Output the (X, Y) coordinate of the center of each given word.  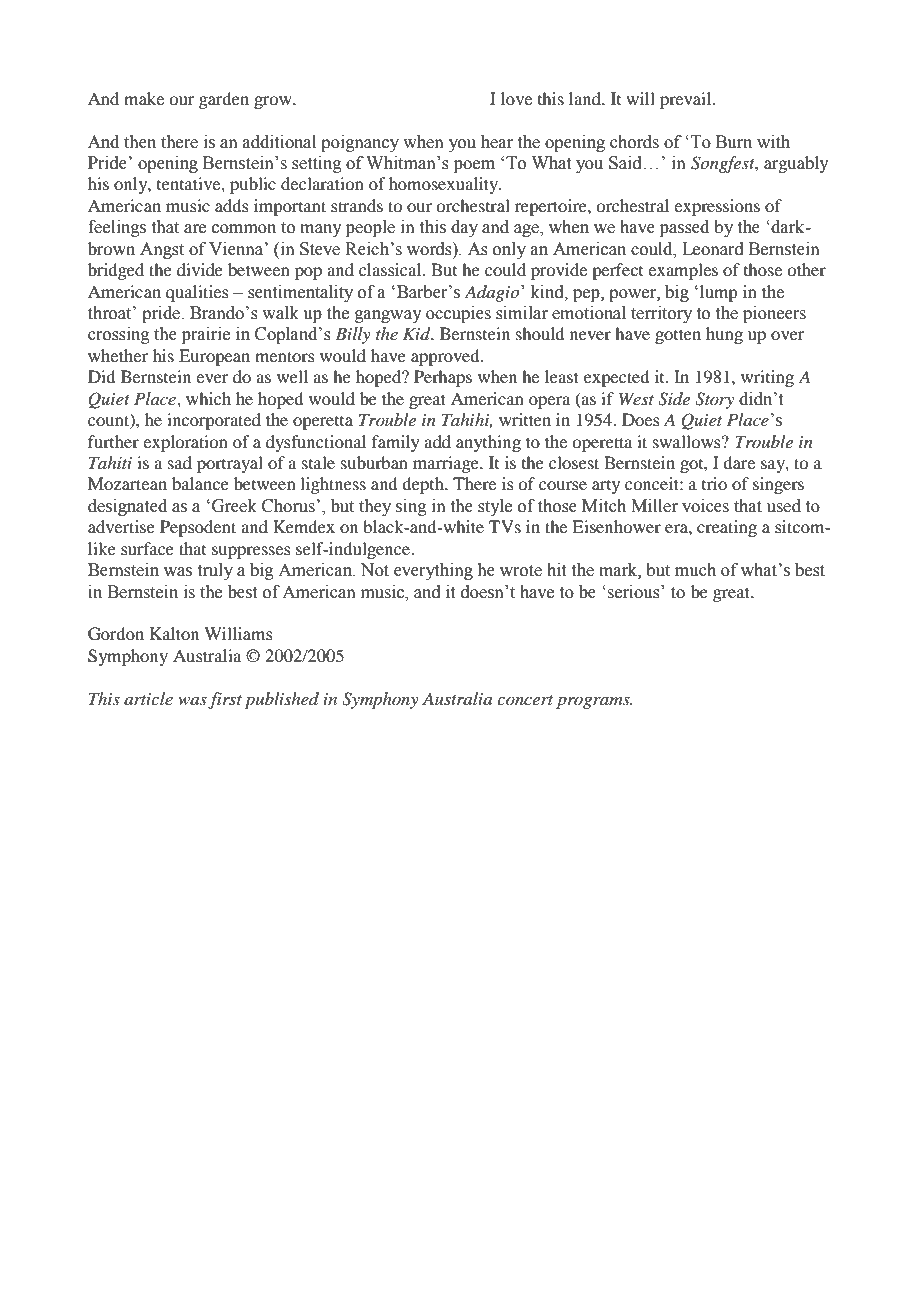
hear (497, 142)
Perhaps (443, 378)
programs (594, 703)
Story (714, 400)
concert (525, 700)
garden (224, 100)
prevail (687, 100)
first (225, 700)
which (208, 398)
